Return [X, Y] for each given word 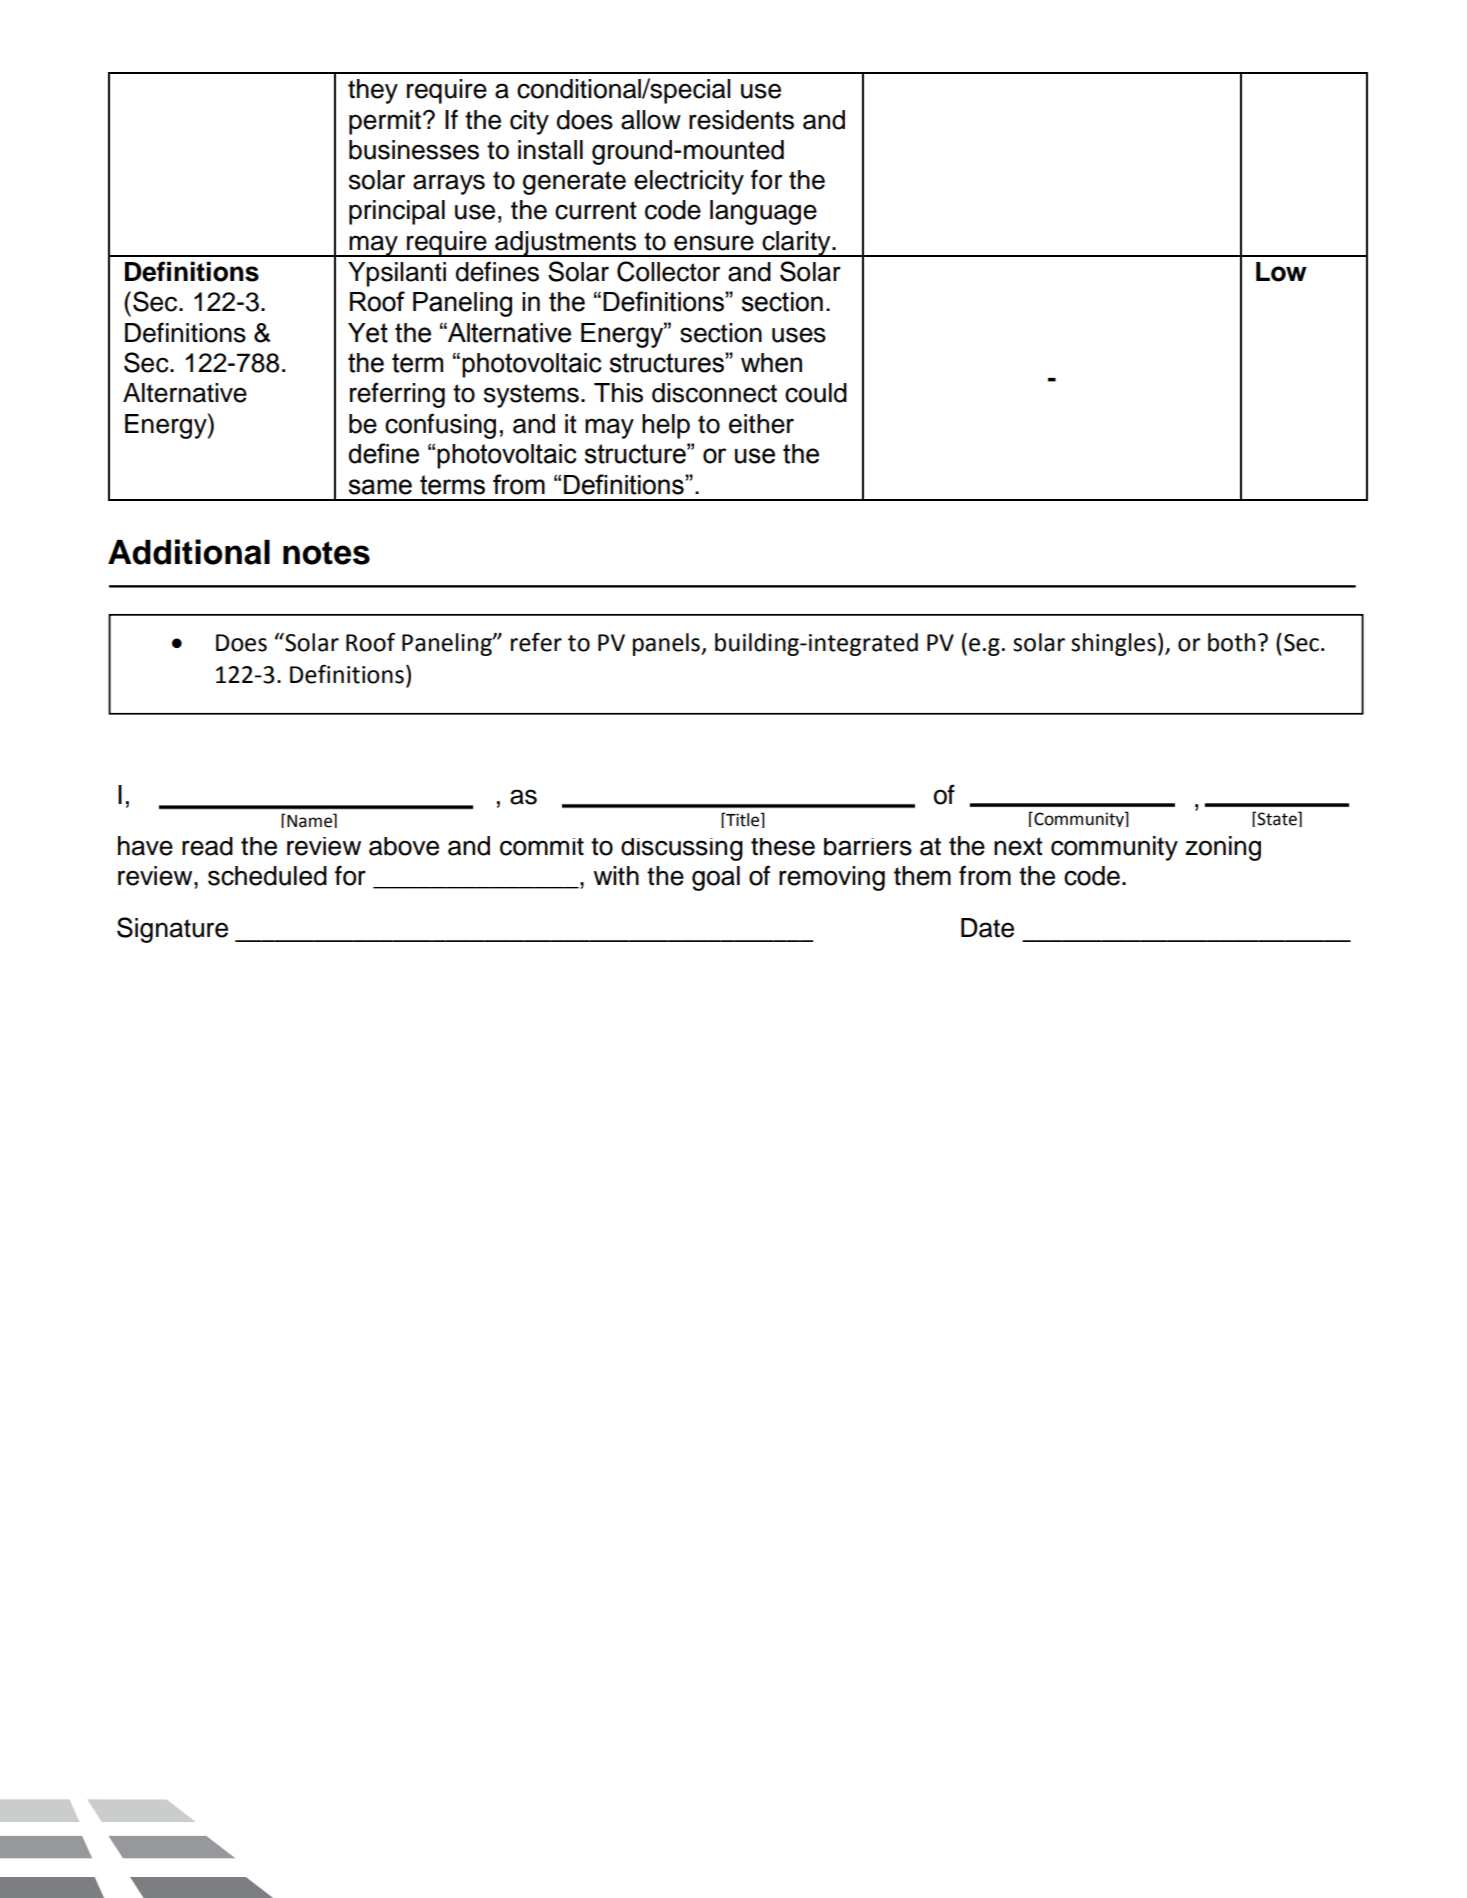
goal [716, 878]
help [666, 426]
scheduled [267, 876]
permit [385, 122]
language [763, 212]
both [1231, 642]
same [380, 487]
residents [741, 120]
